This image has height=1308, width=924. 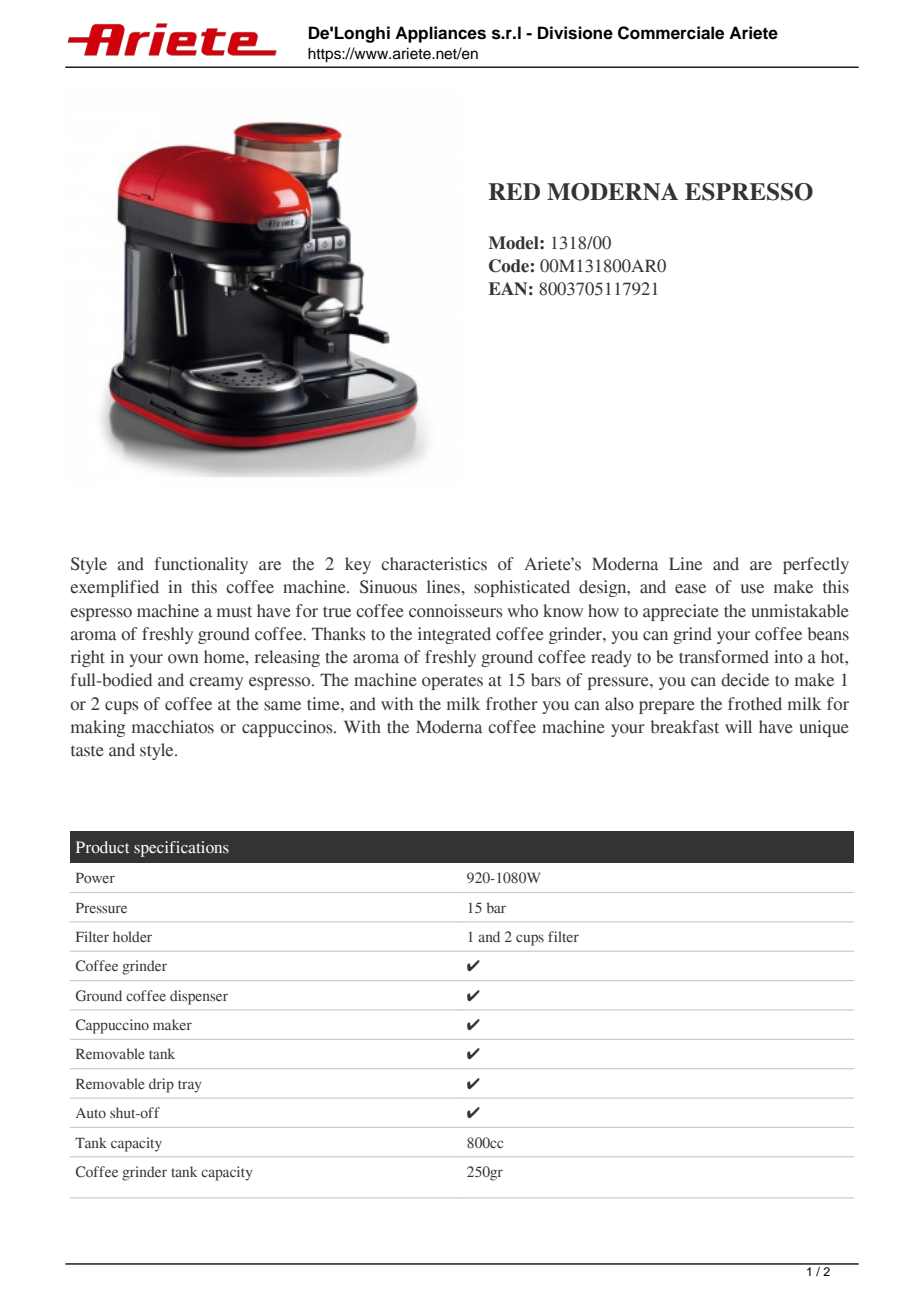 What do you see at coordinates (190, 1086) in the image?
I see `tray` at bounding box center [190, 1086].
